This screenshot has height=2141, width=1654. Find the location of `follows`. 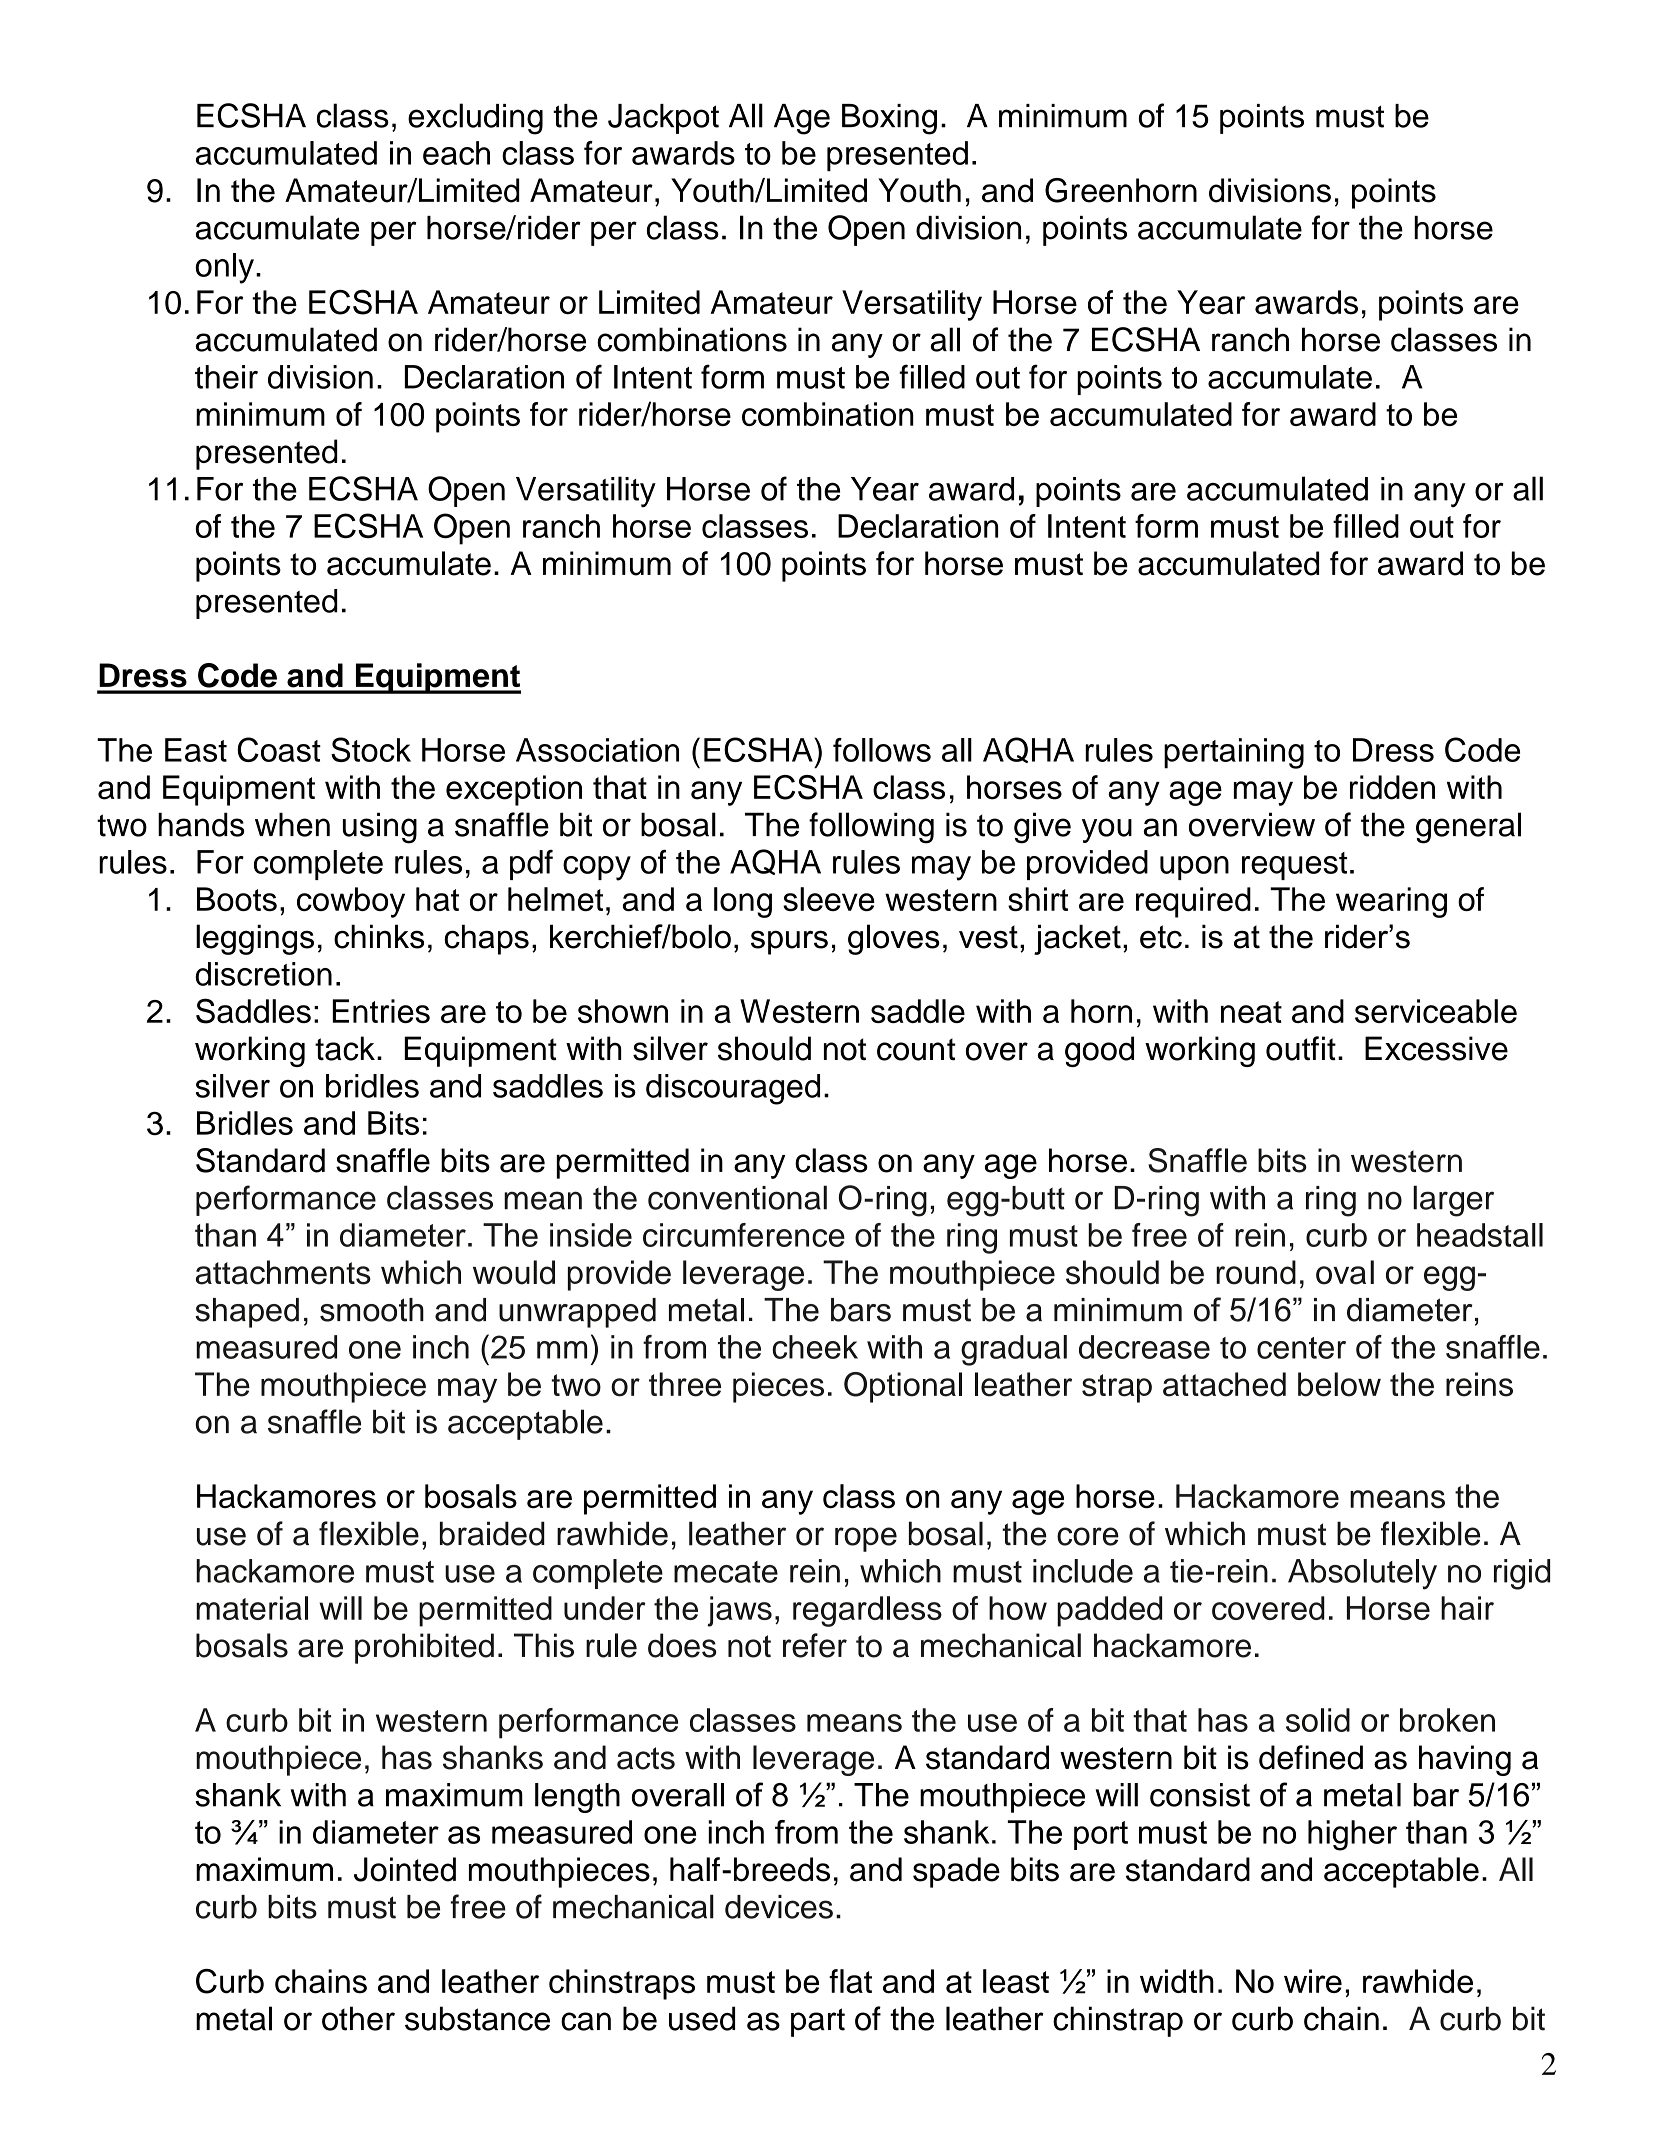

follows is located at coordinates (882, 750).
